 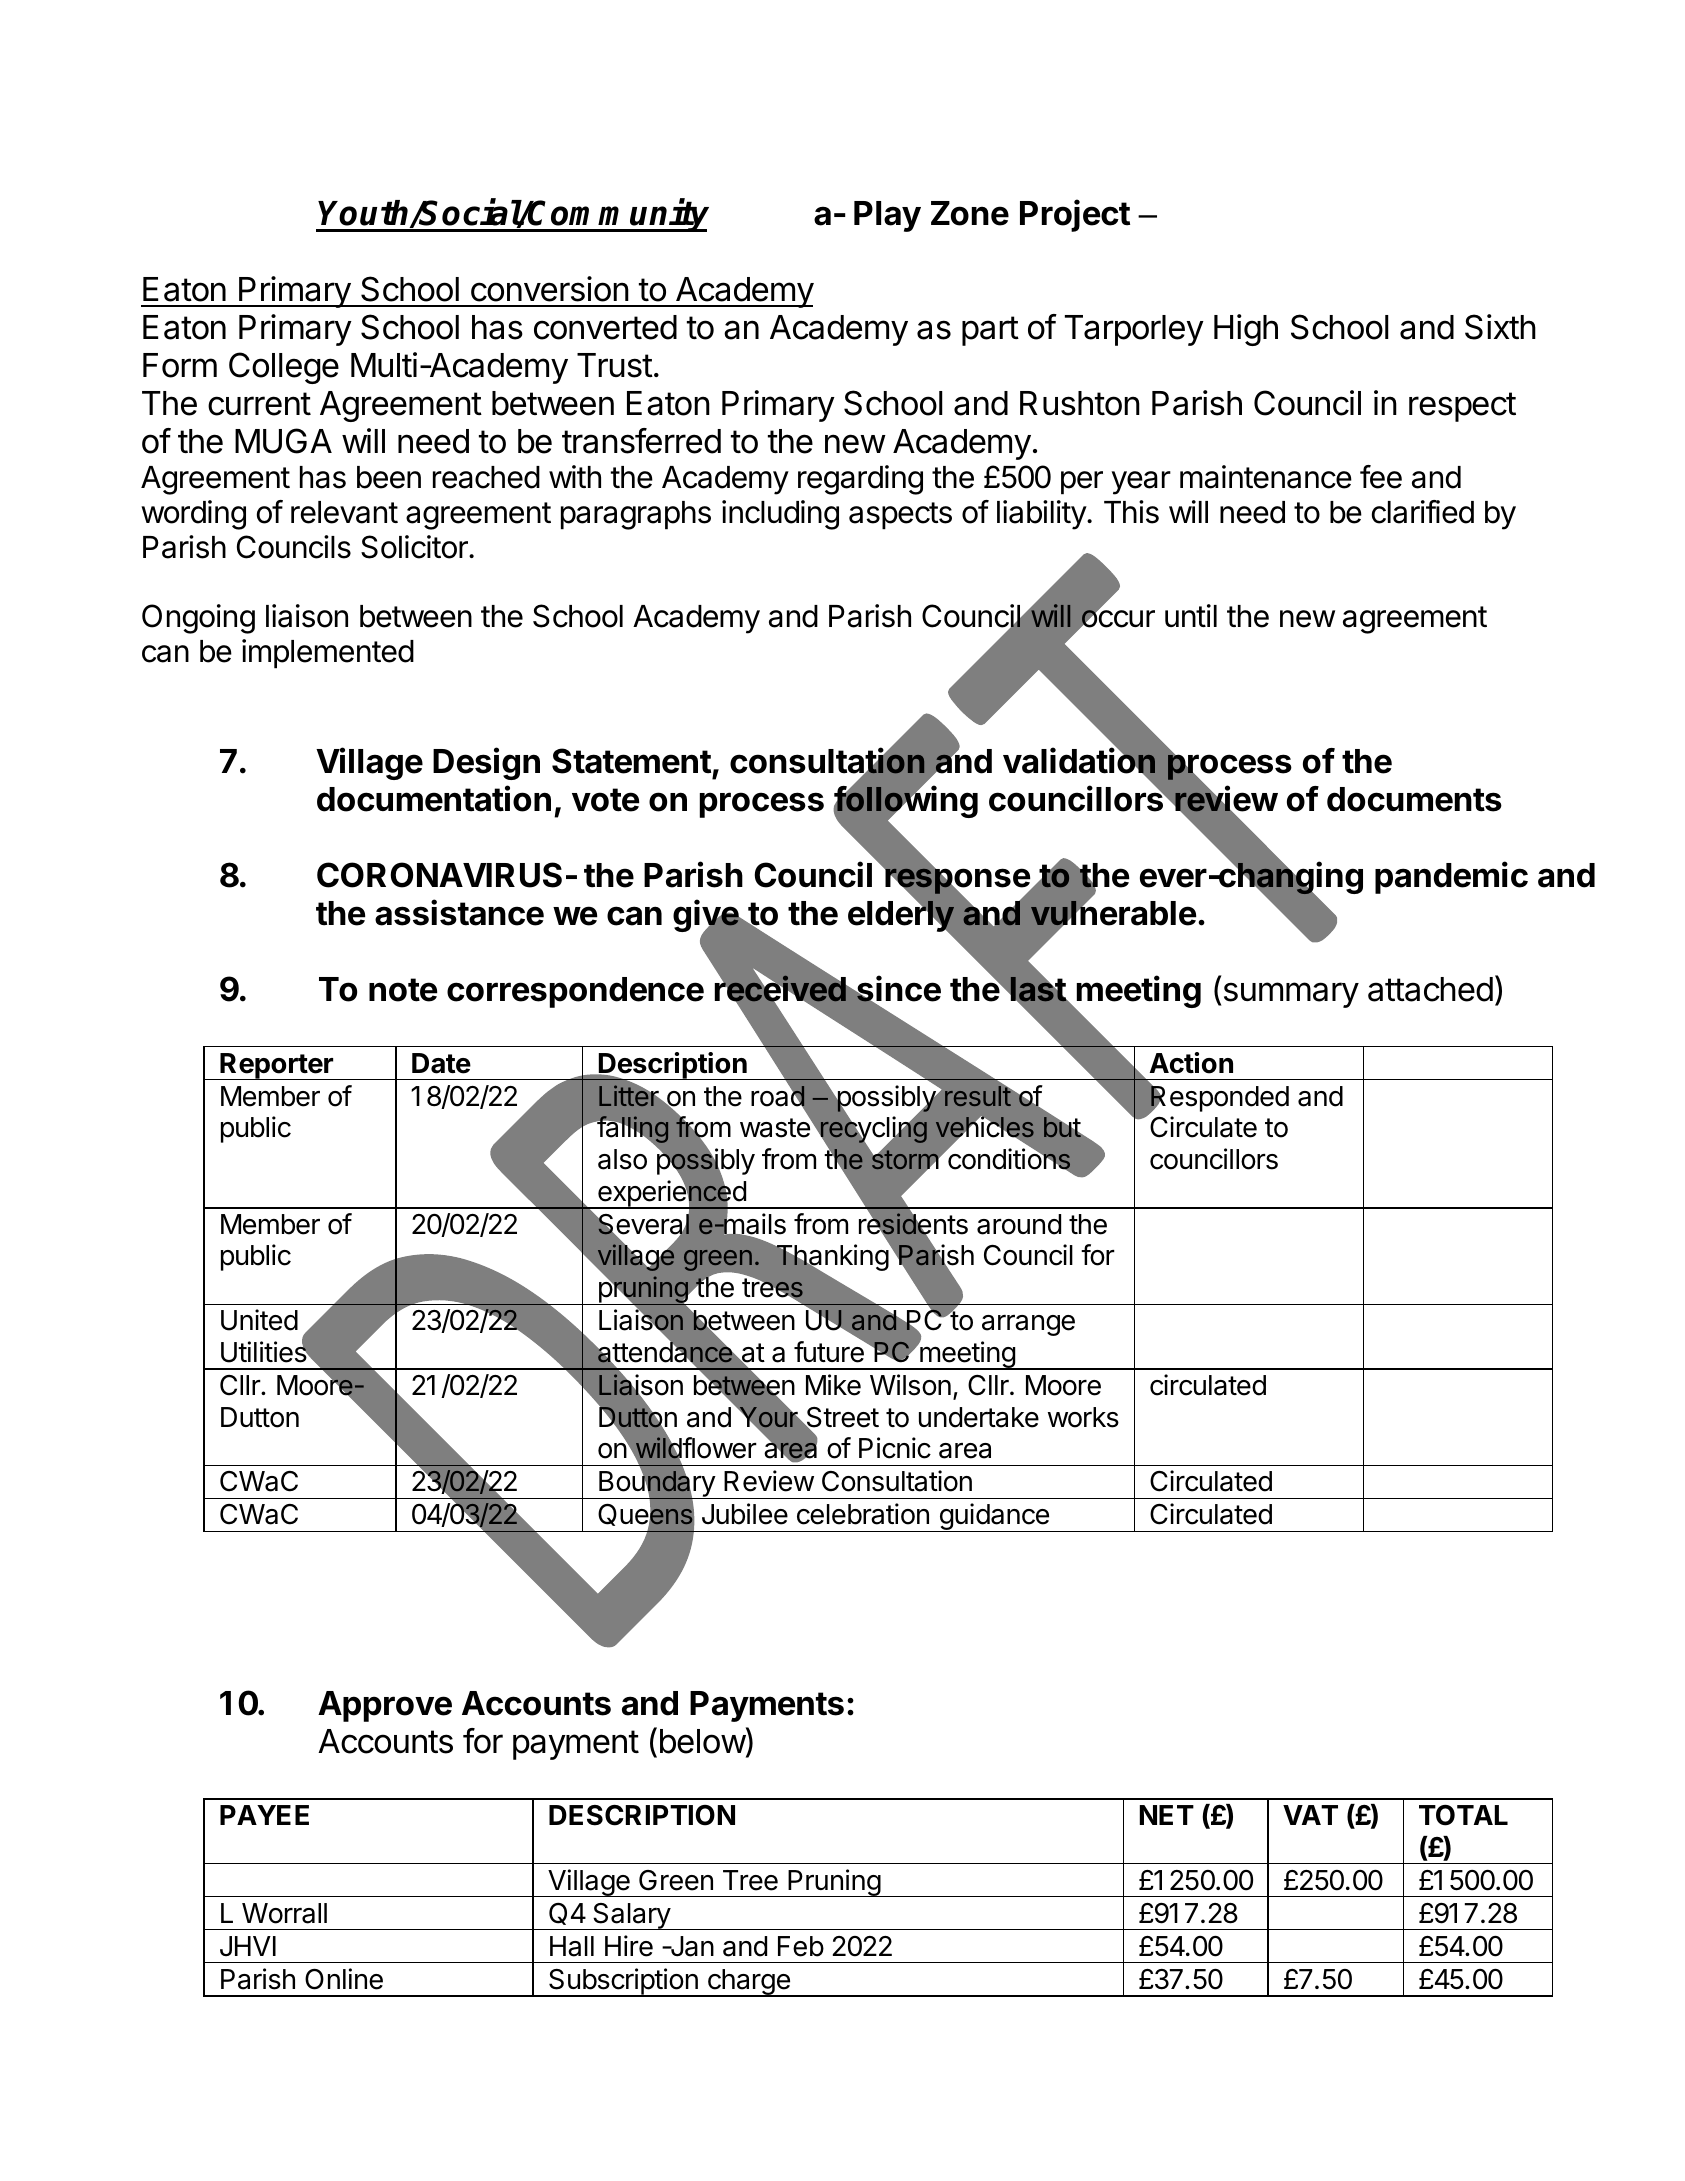 What do you see at coordinates (1310, 1815) in the screenshot?
I see `VAT` at bounding box center [1310, 1815].
